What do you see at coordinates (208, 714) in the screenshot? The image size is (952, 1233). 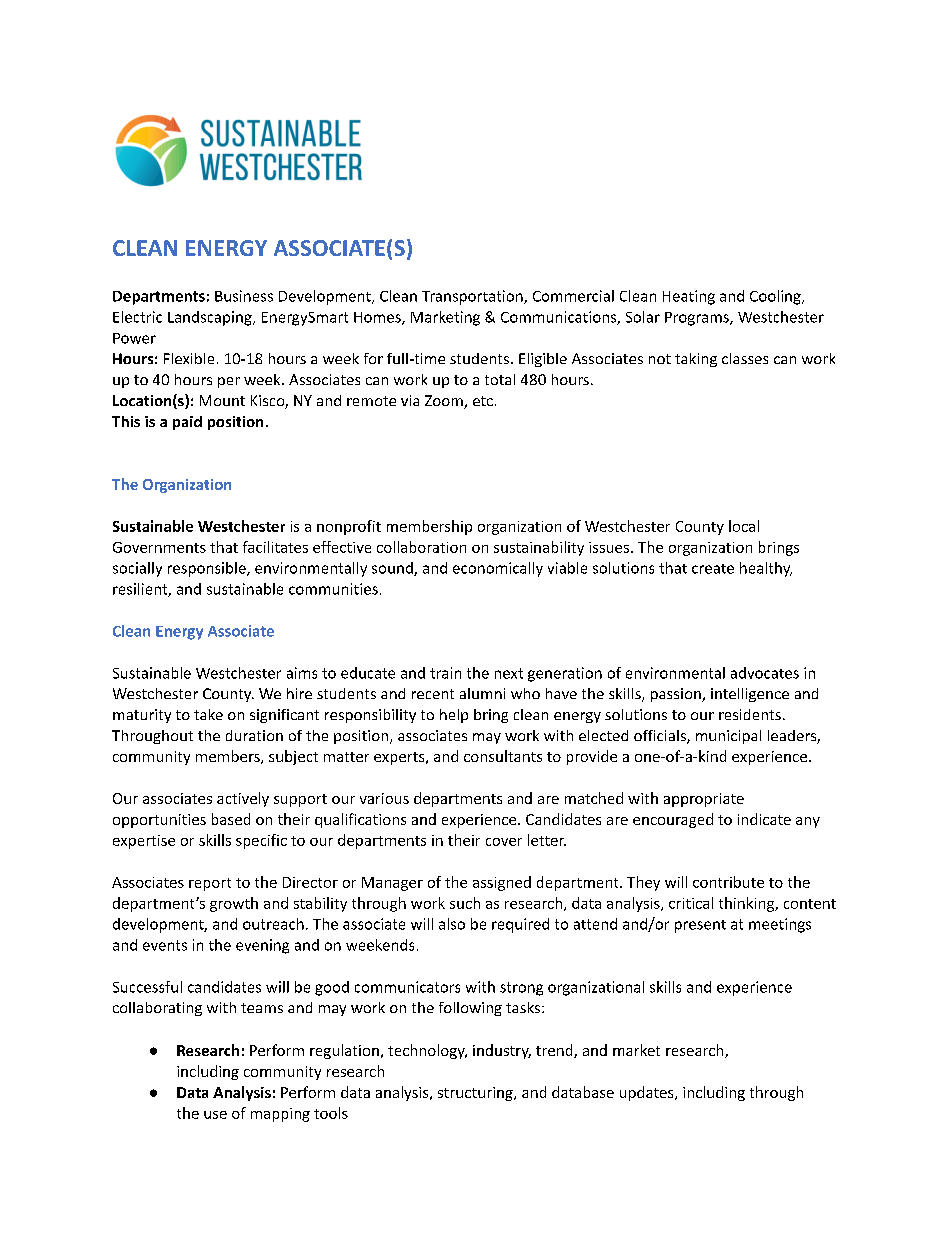 I see `take` at bounding box center [208, 714].
